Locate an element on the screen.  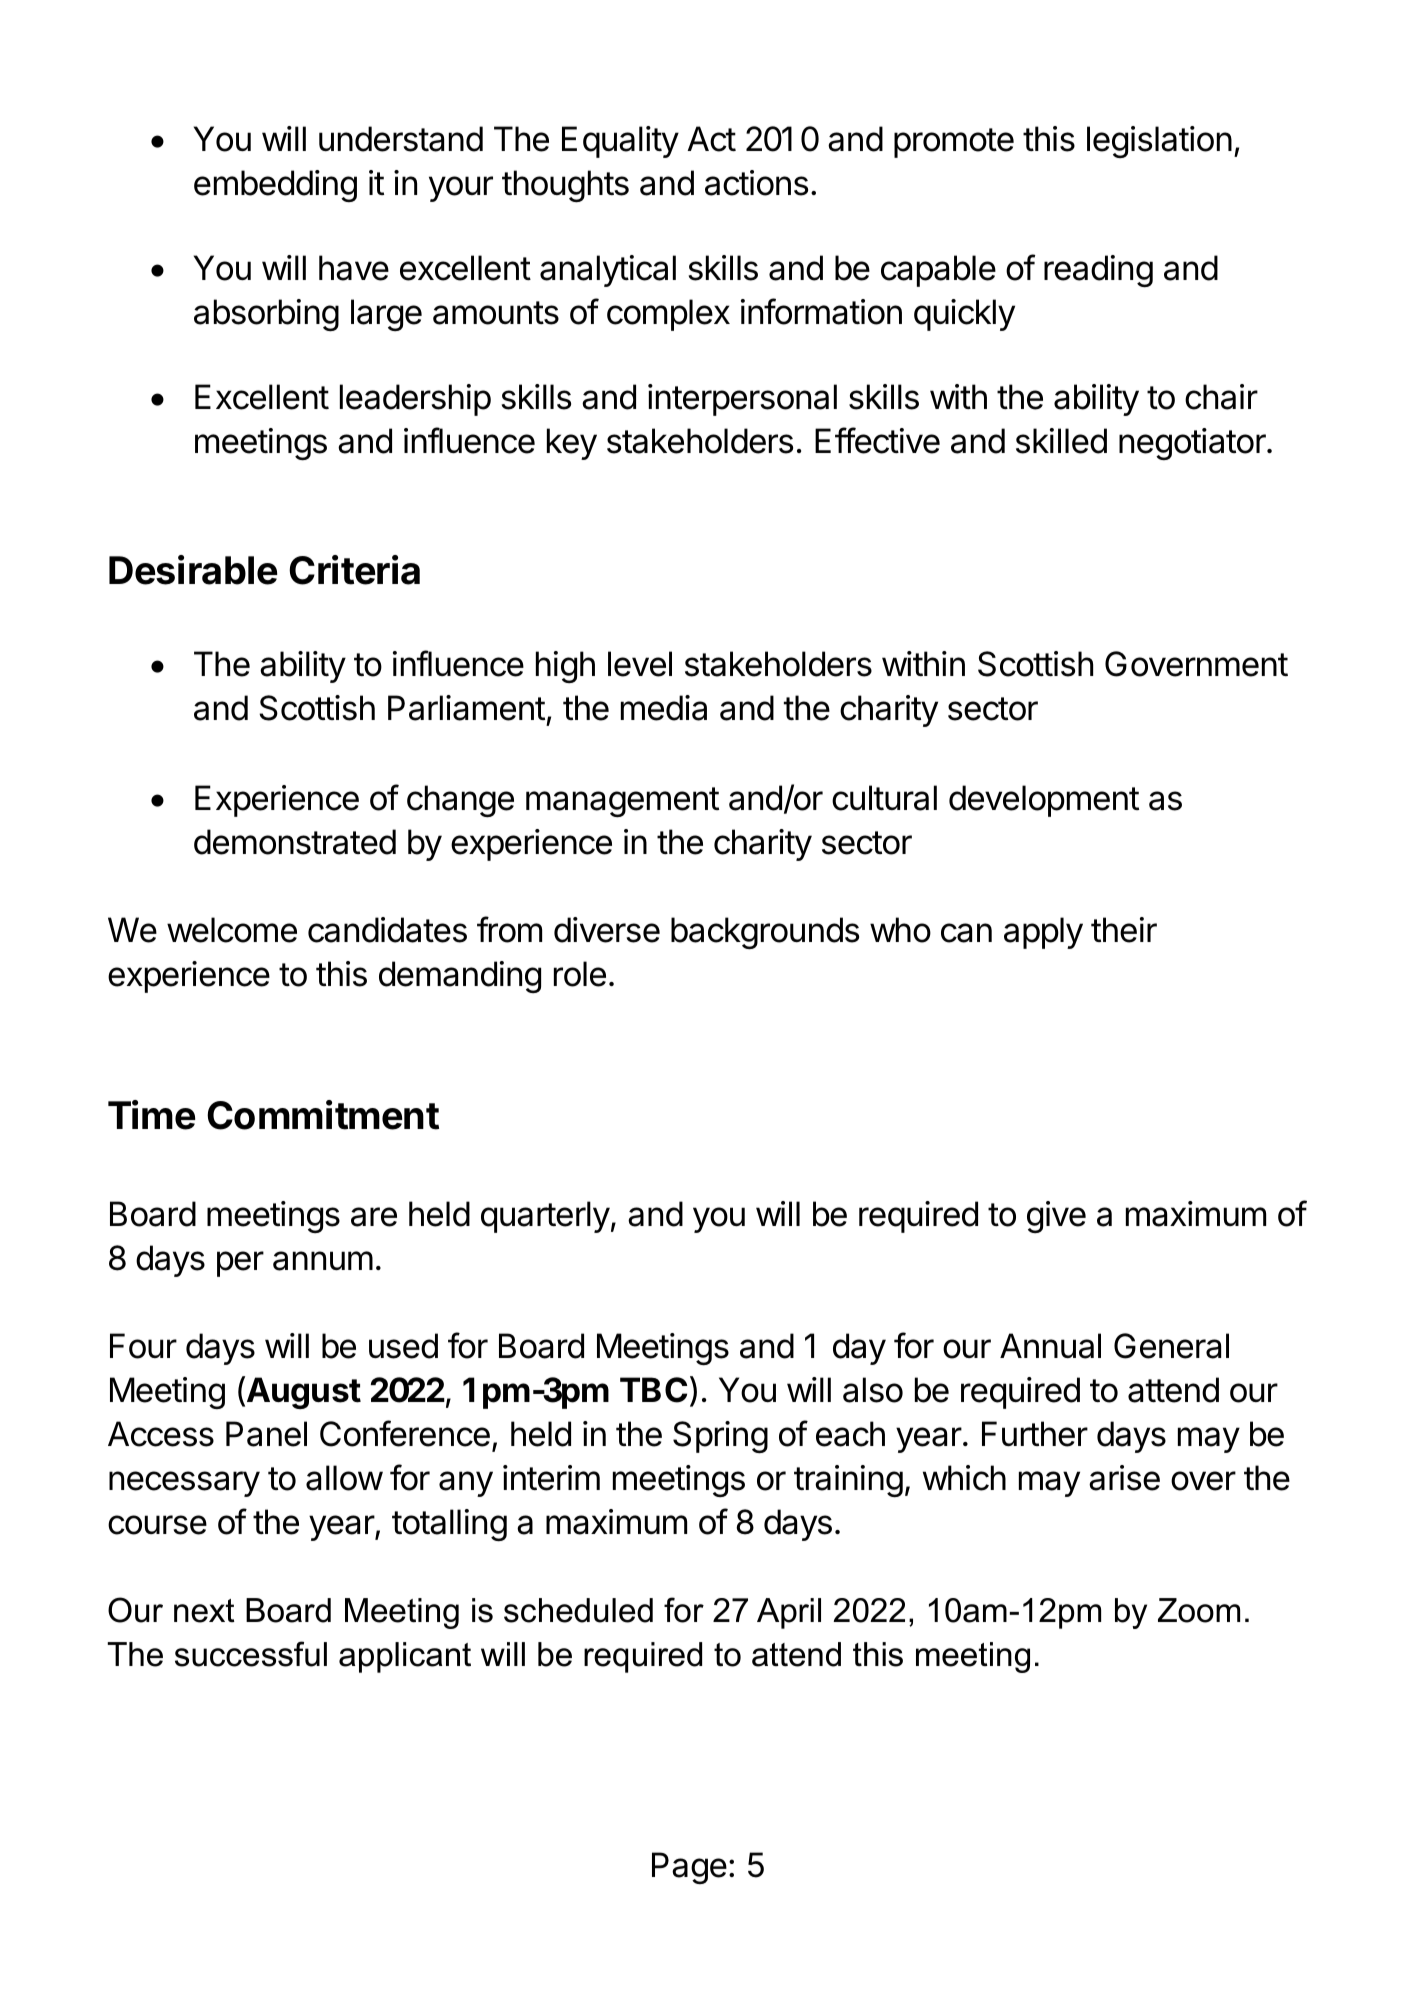
embedding is located at coordinates (275, 186).
